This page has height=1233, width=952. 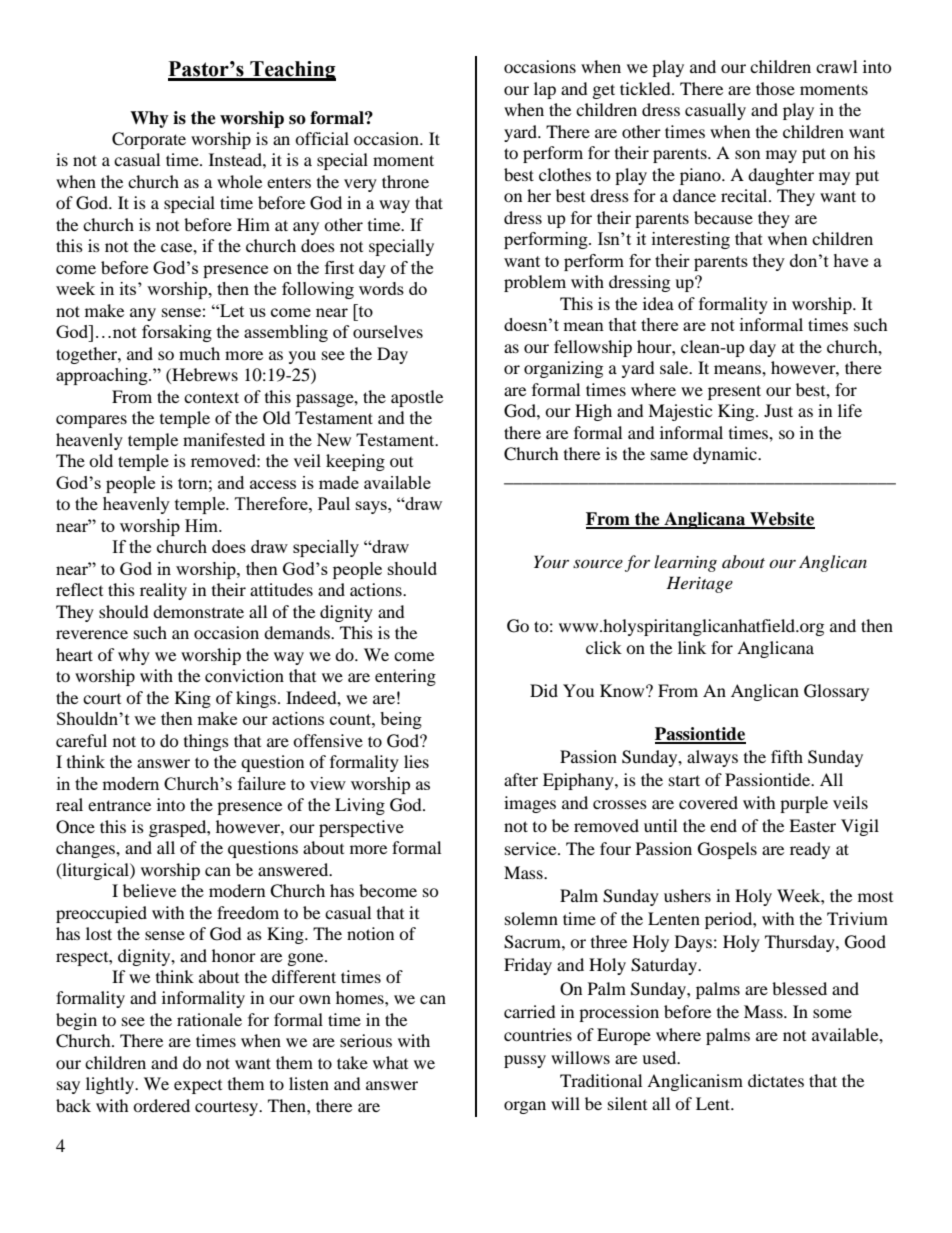 What do you see at coordinates (390, 1062) in the page?
I see `what` at bounding box center [390, 1062].
